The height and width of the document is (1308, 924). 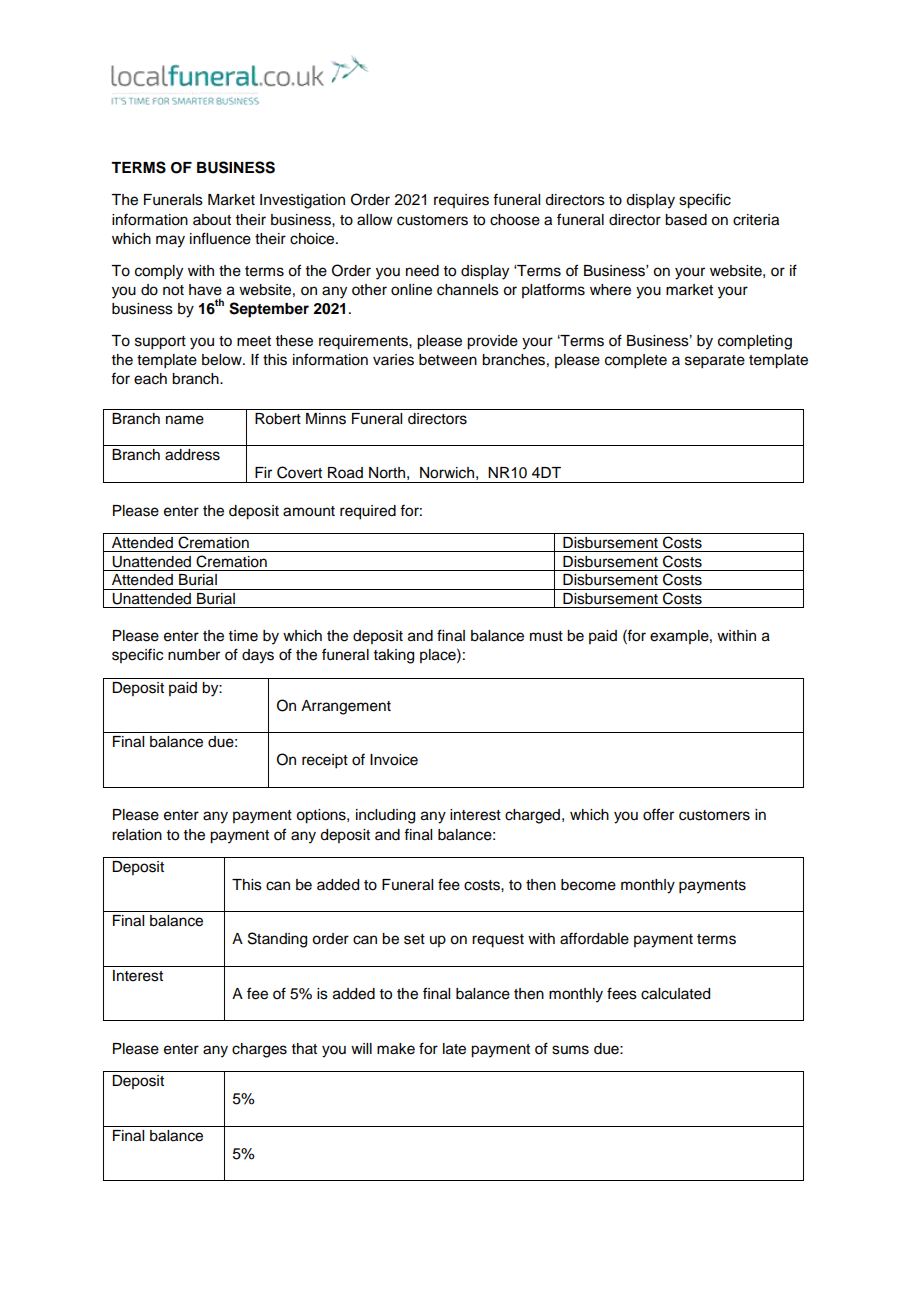 I want to click on requires, so click(x=461, y=201).
